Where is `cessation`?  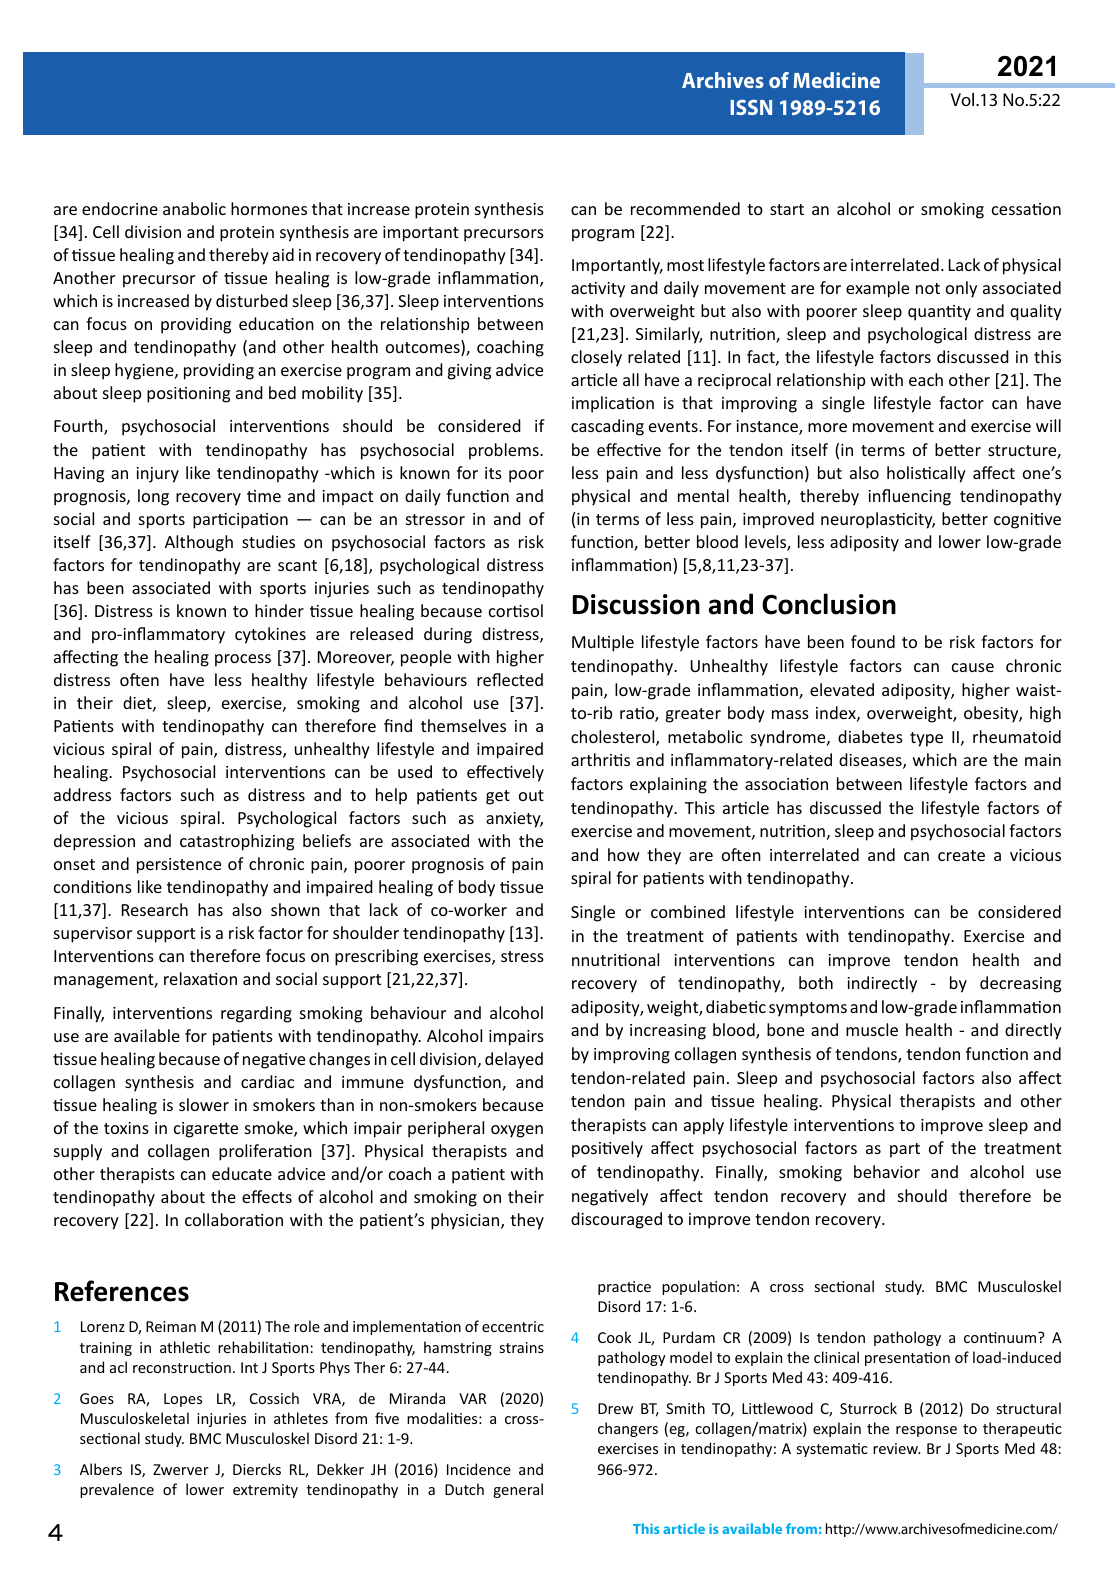 cessation is located at coordinates (1026, 209).
